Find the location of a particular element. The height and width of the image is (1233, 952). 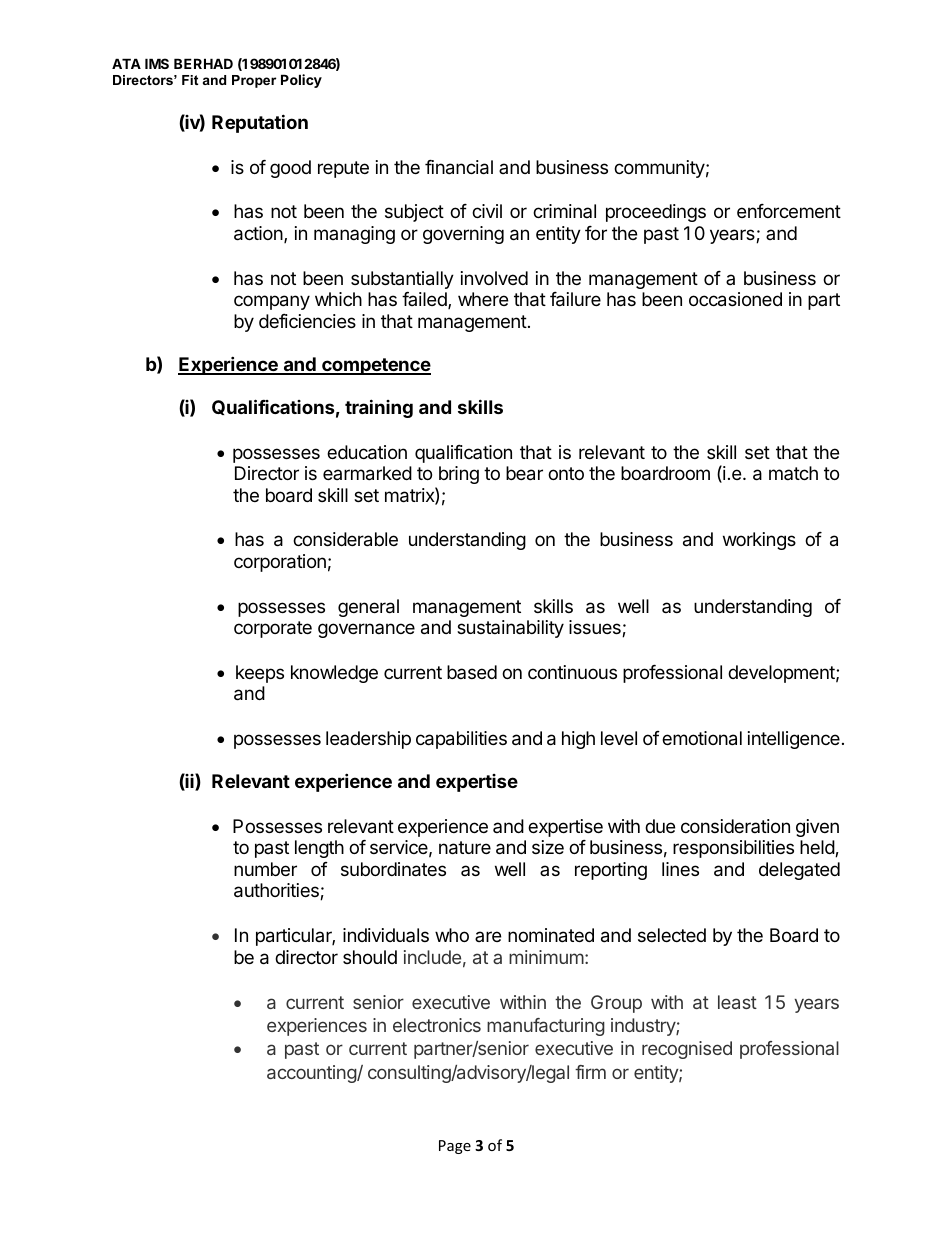

Fit is located at coordinates (190, 80).
